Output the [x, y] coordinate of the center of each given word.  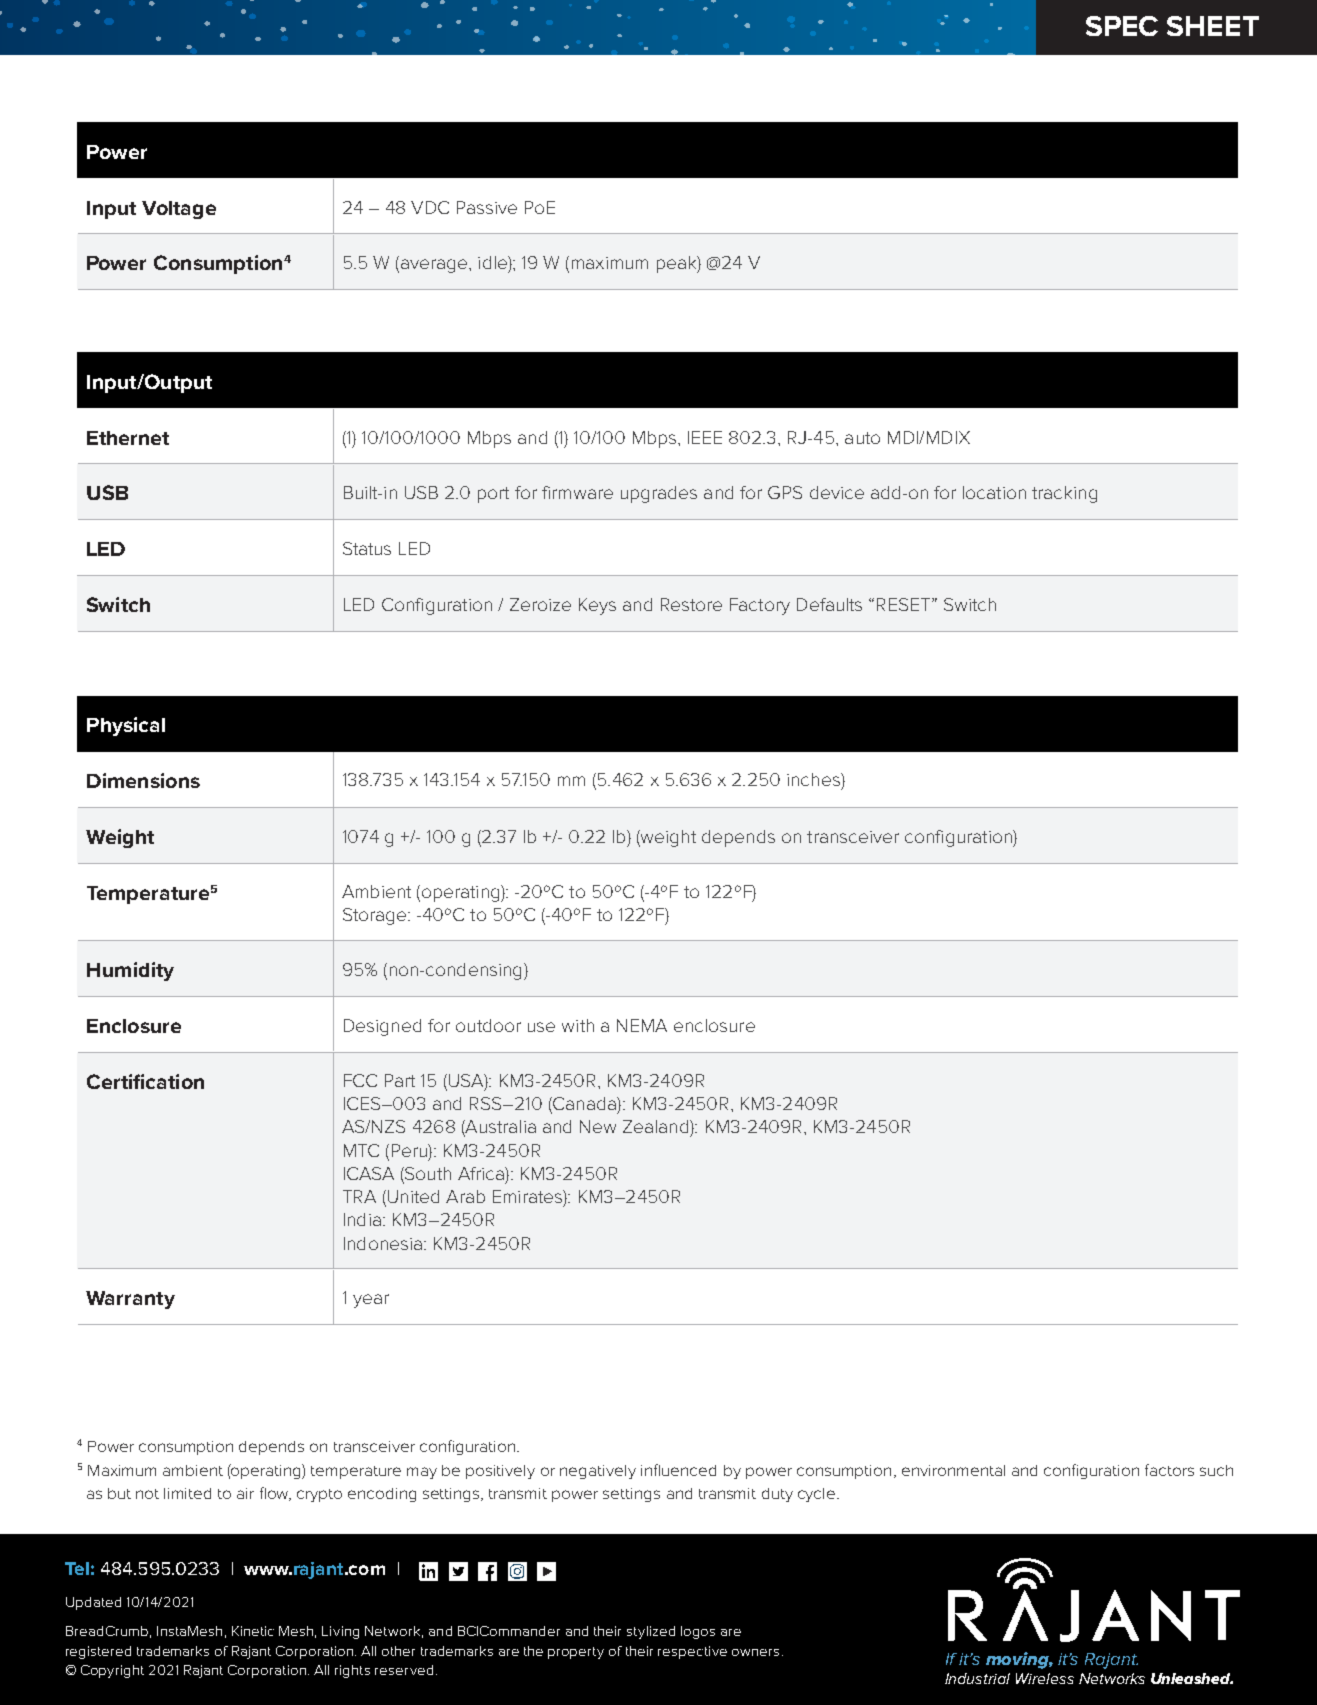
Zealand [657, 1126]
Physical [126, 726]
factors [1169, 1470]
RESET [905, 604]
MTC [361, 1150]
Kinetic [253, 1631]
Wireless [1045, 1678]
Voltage [179, 210]
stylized [651, 1632]
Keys [597, 606]
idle [493, 262]
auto [862, 438]
